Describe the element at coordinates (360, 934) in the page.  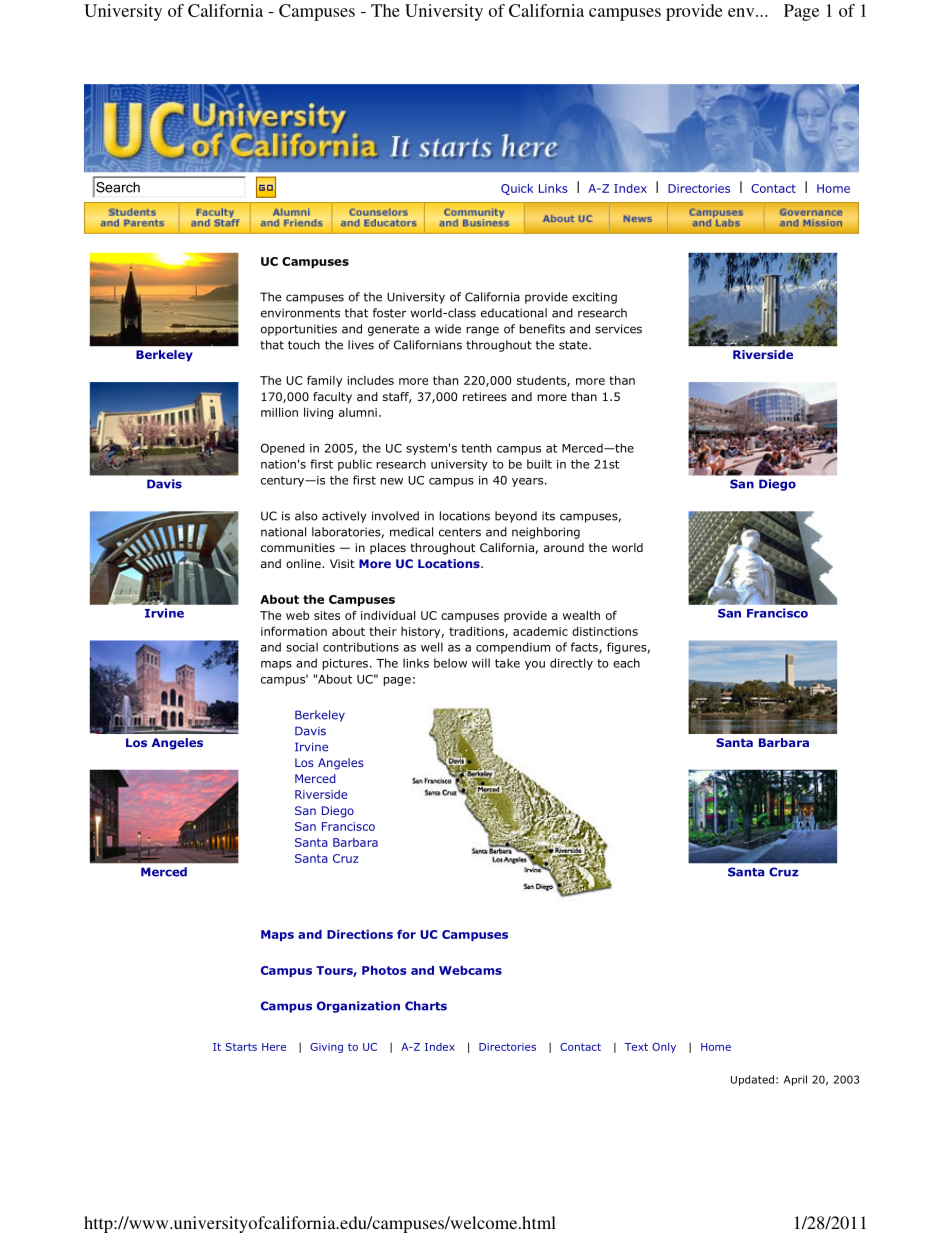
I see `Directions` at that location.
